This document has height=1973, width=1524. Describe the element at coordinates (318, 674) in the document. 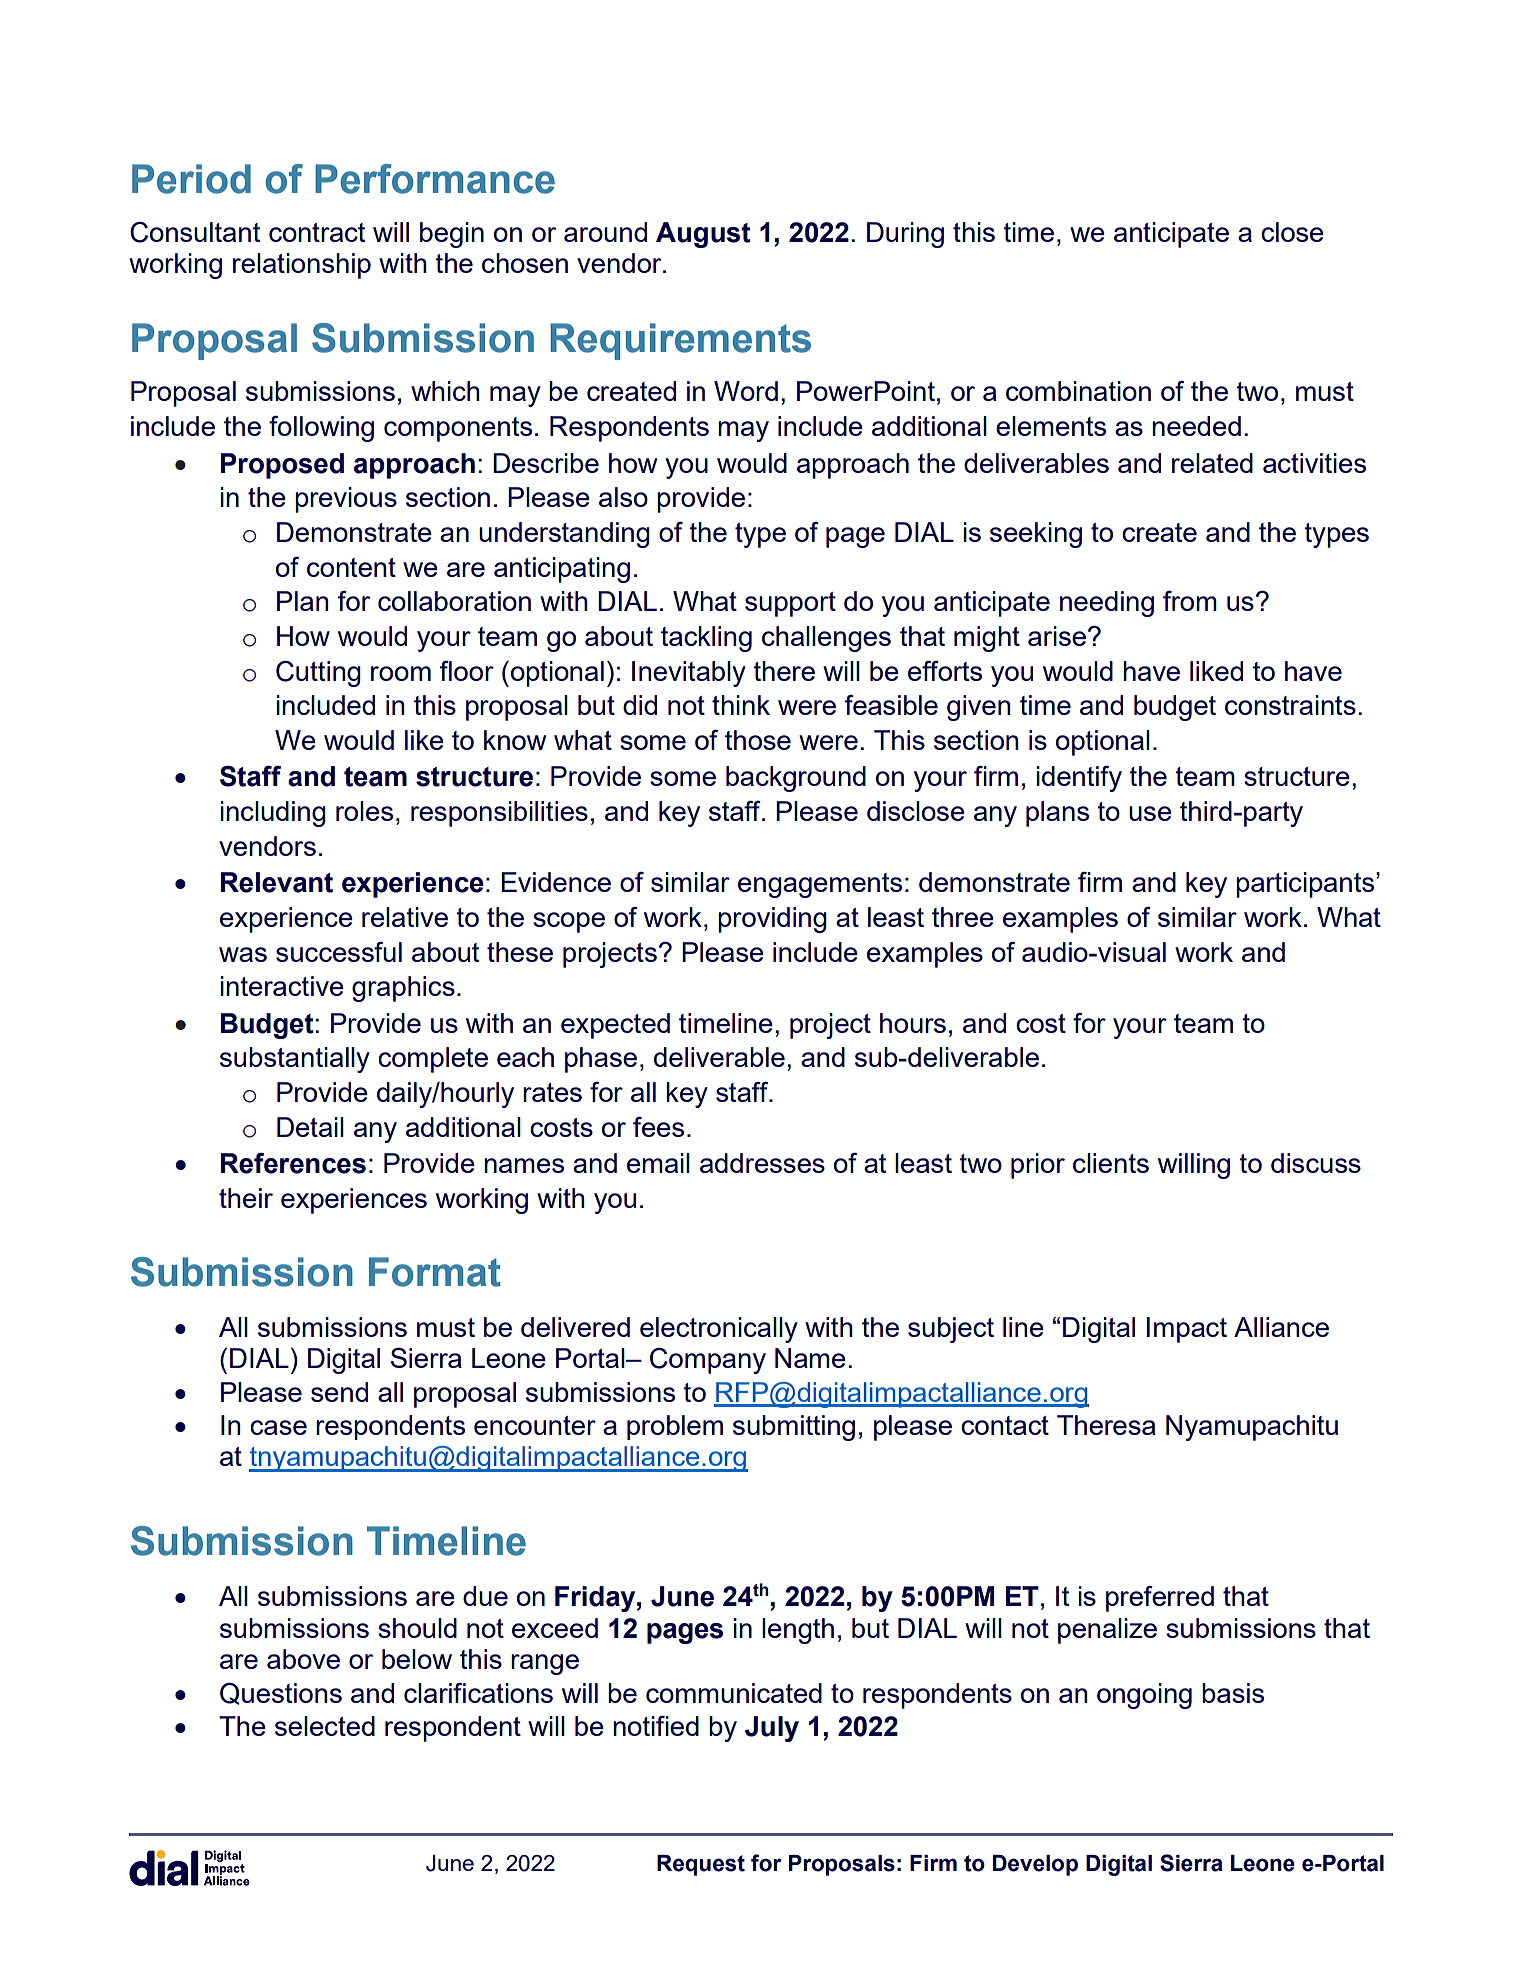

I see `Cutting` at that location.
